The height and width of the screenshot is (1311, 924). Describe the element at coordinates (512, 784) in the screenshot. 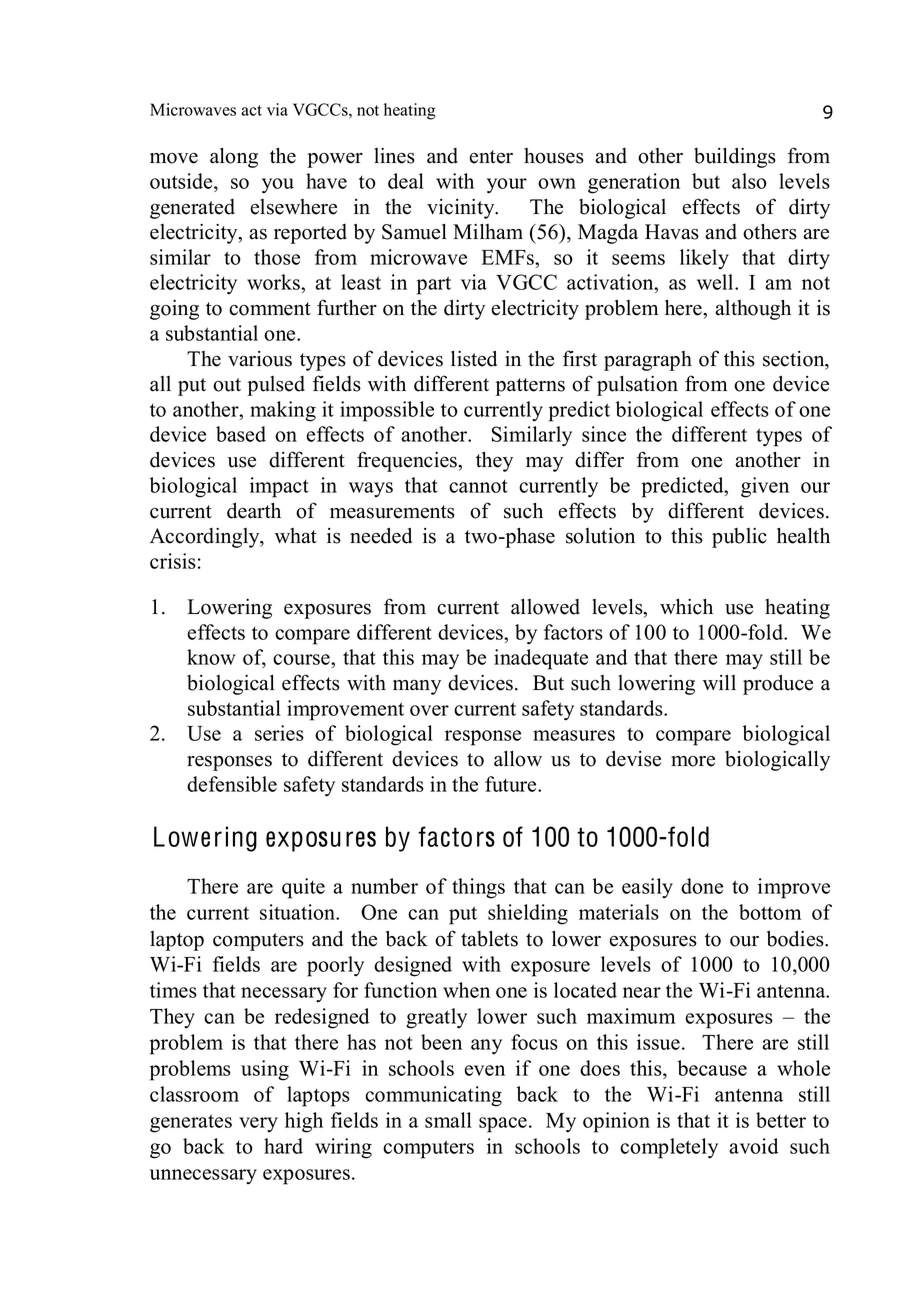

I see `future` at that location.
